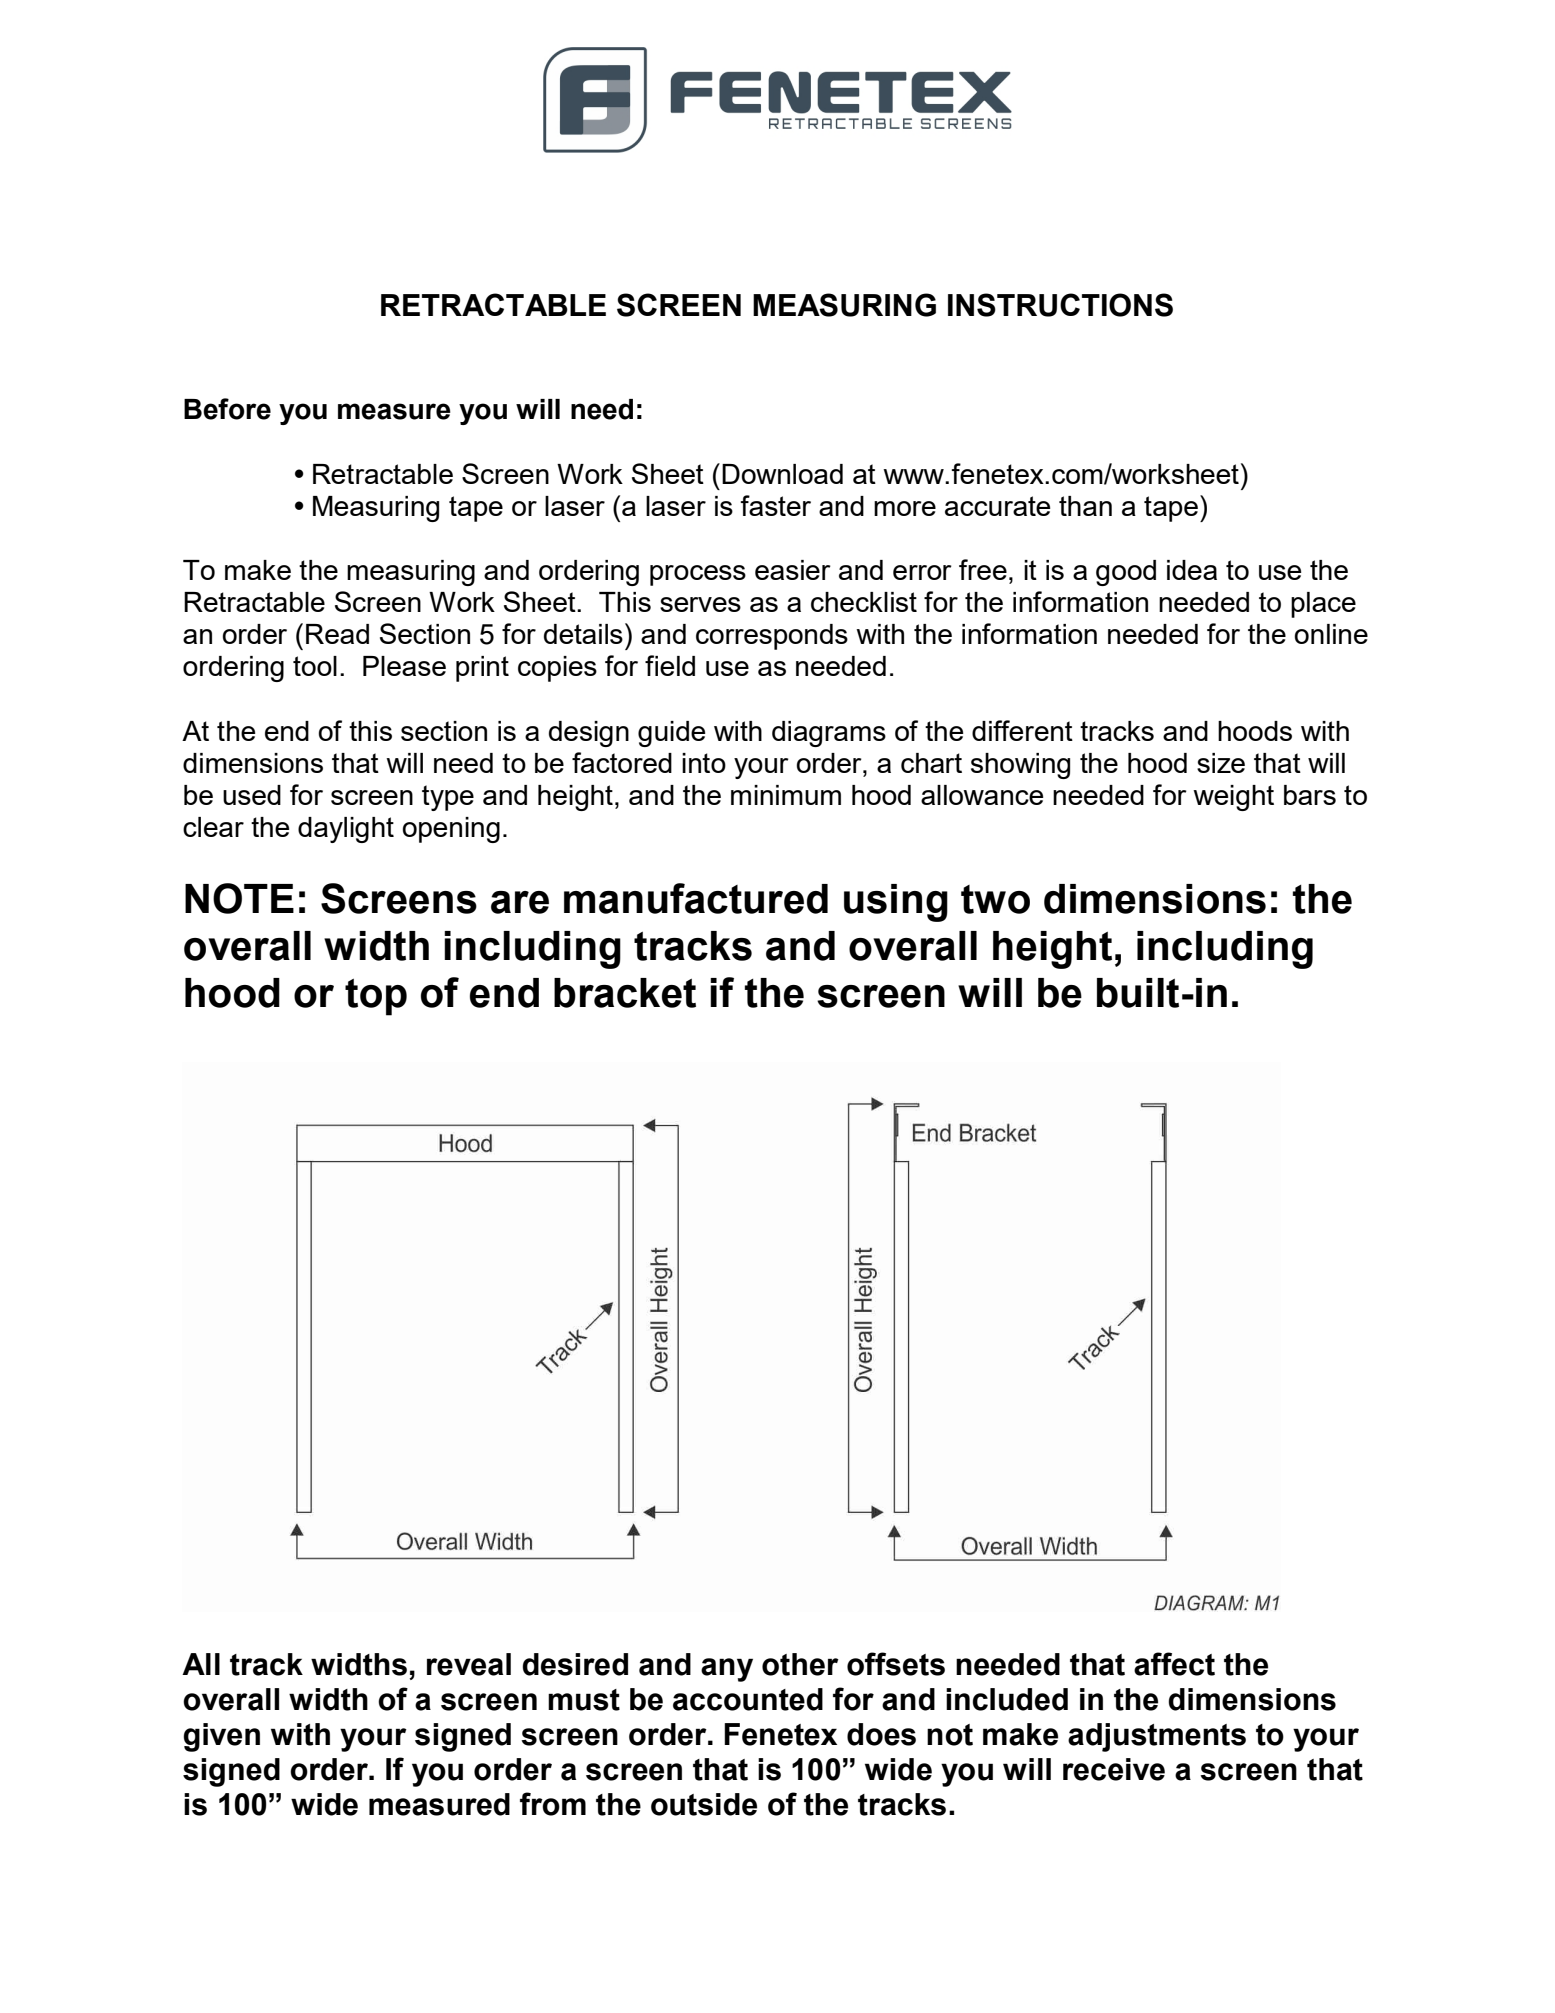 The height and width of the screenshot is (2013, 1555). What do you see at coordinates (1060, 305) in the screenshot?
I see `INSTRUCTIONS` at bounding box center [1060, 305].
